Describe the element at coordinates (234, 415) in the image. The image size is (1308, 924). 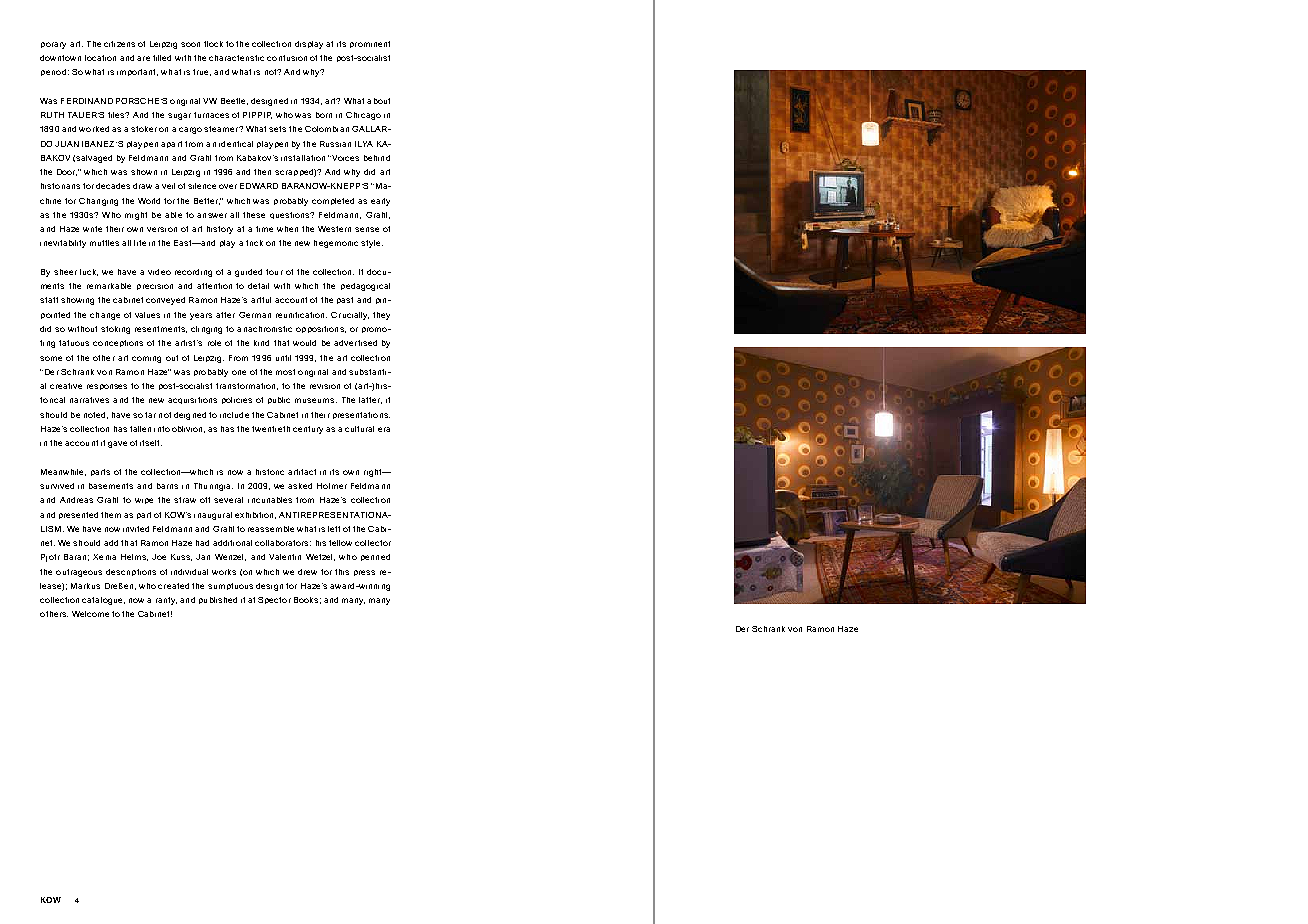
I see `include` at that location.
